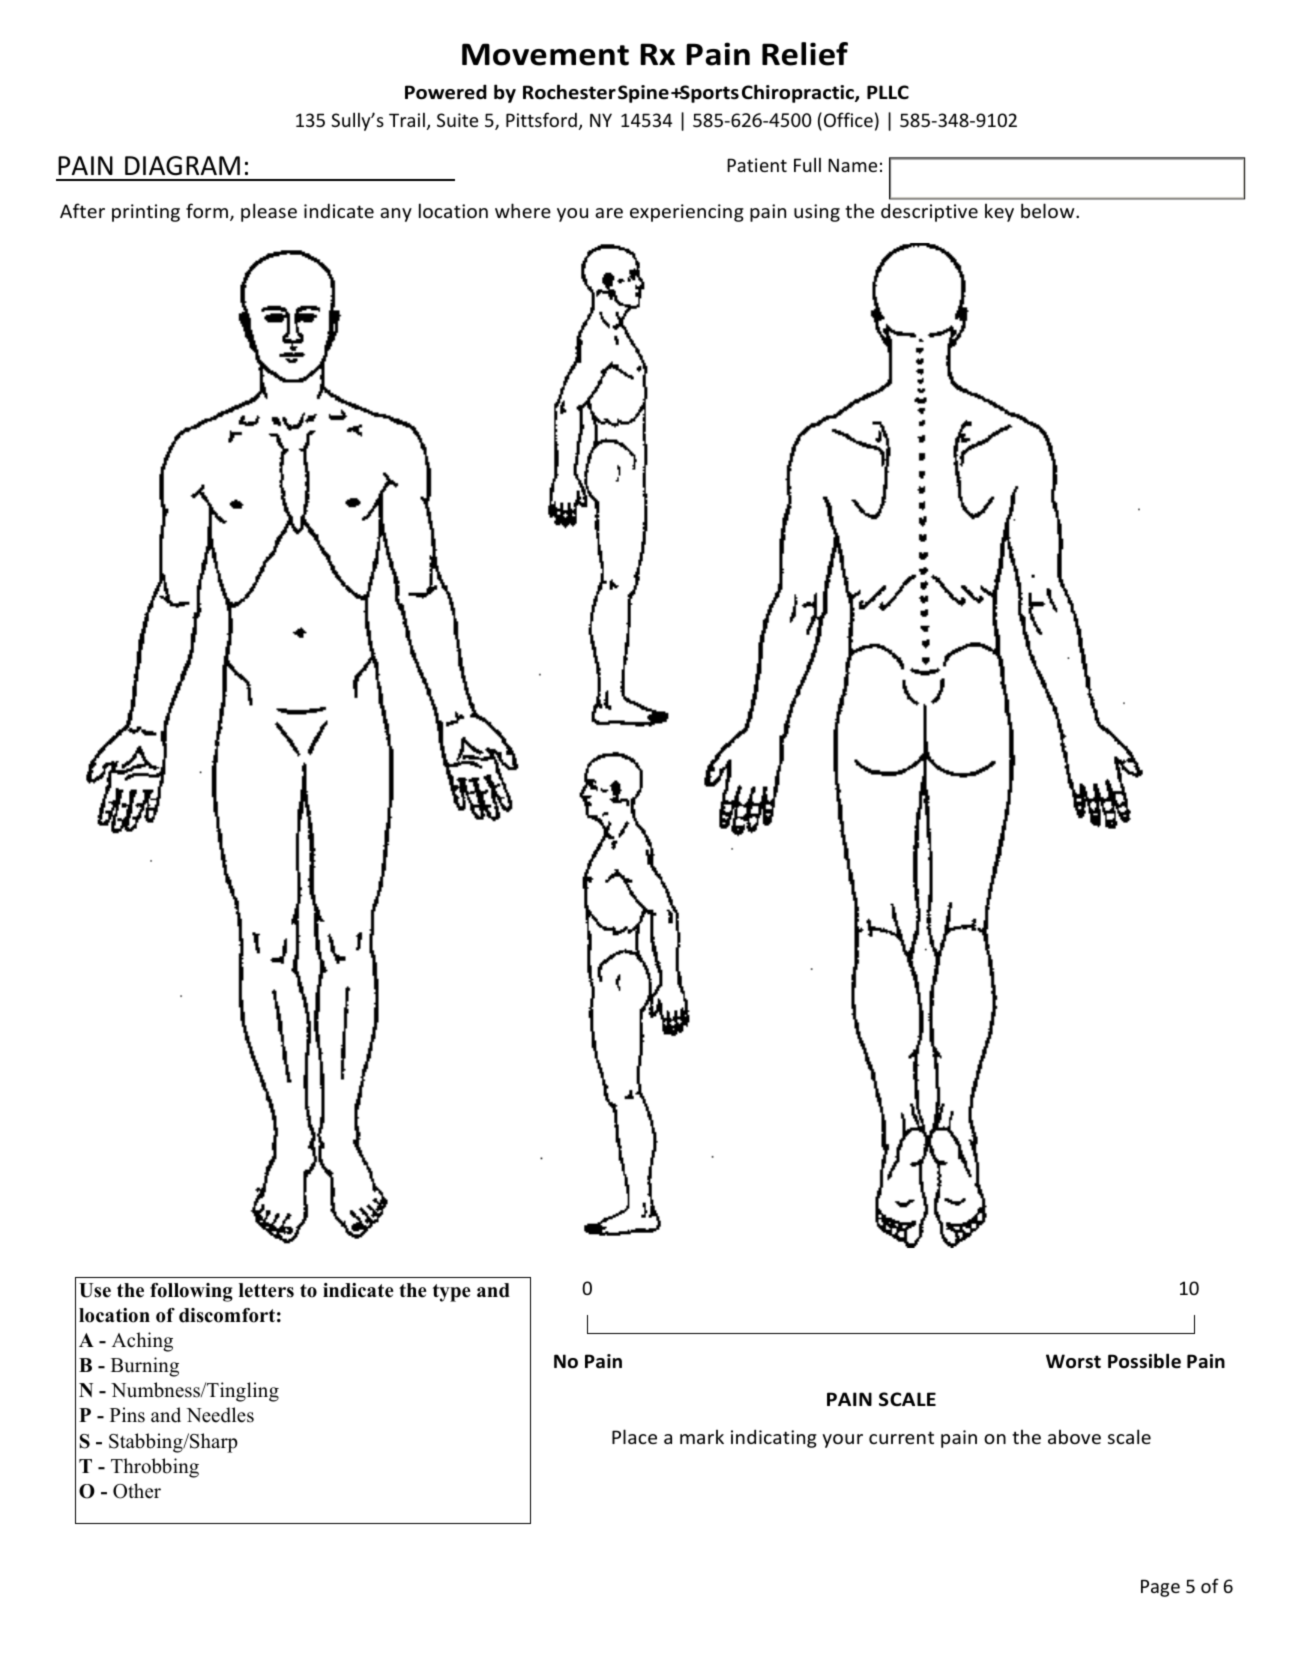 The width and height of the screenshot is (1289, 1668). Describe the element at coordinates (266, 1290) in the screenshot. I see `letters` at that location.
